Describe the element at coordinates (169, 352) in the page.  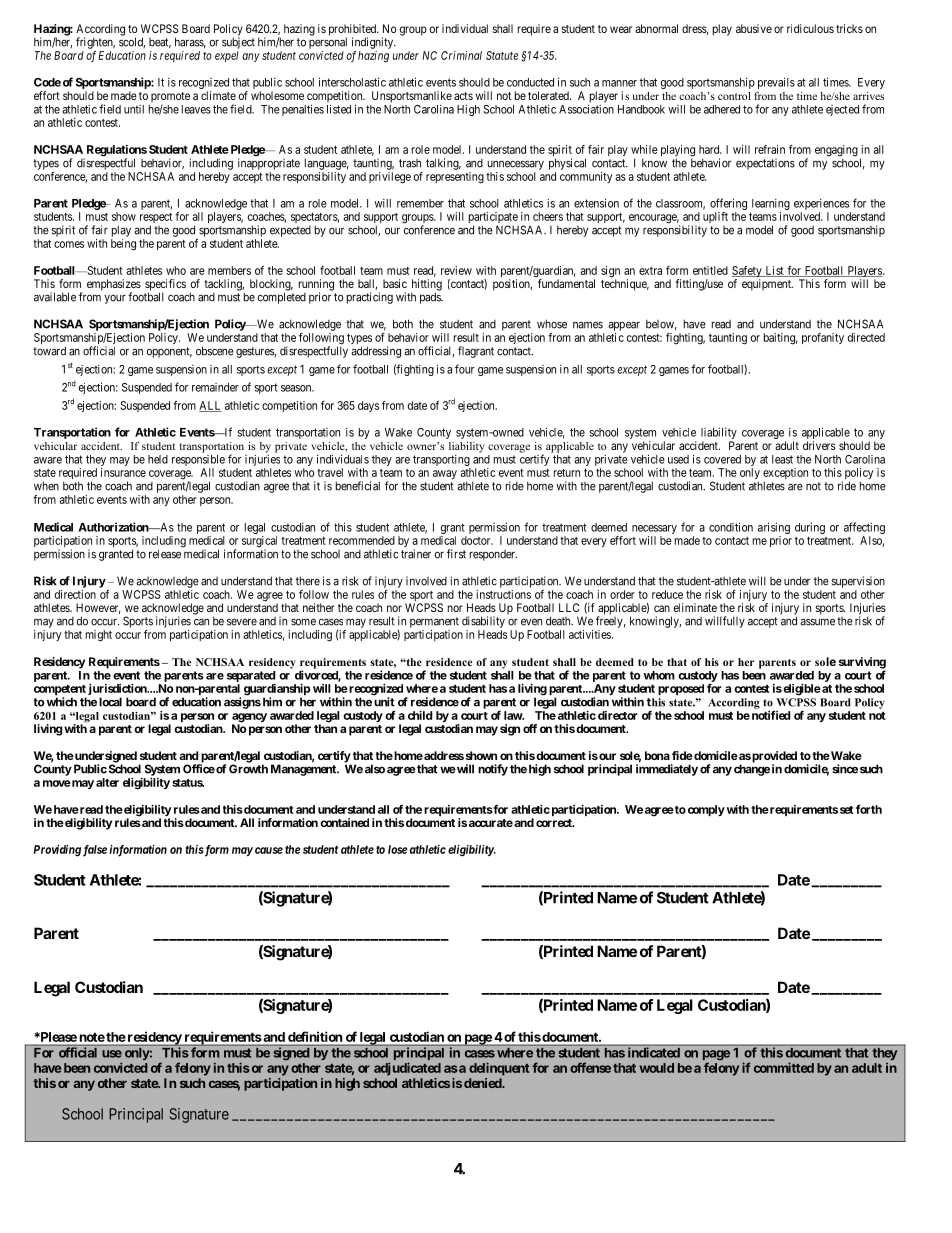
I see `opponent` at that location.
